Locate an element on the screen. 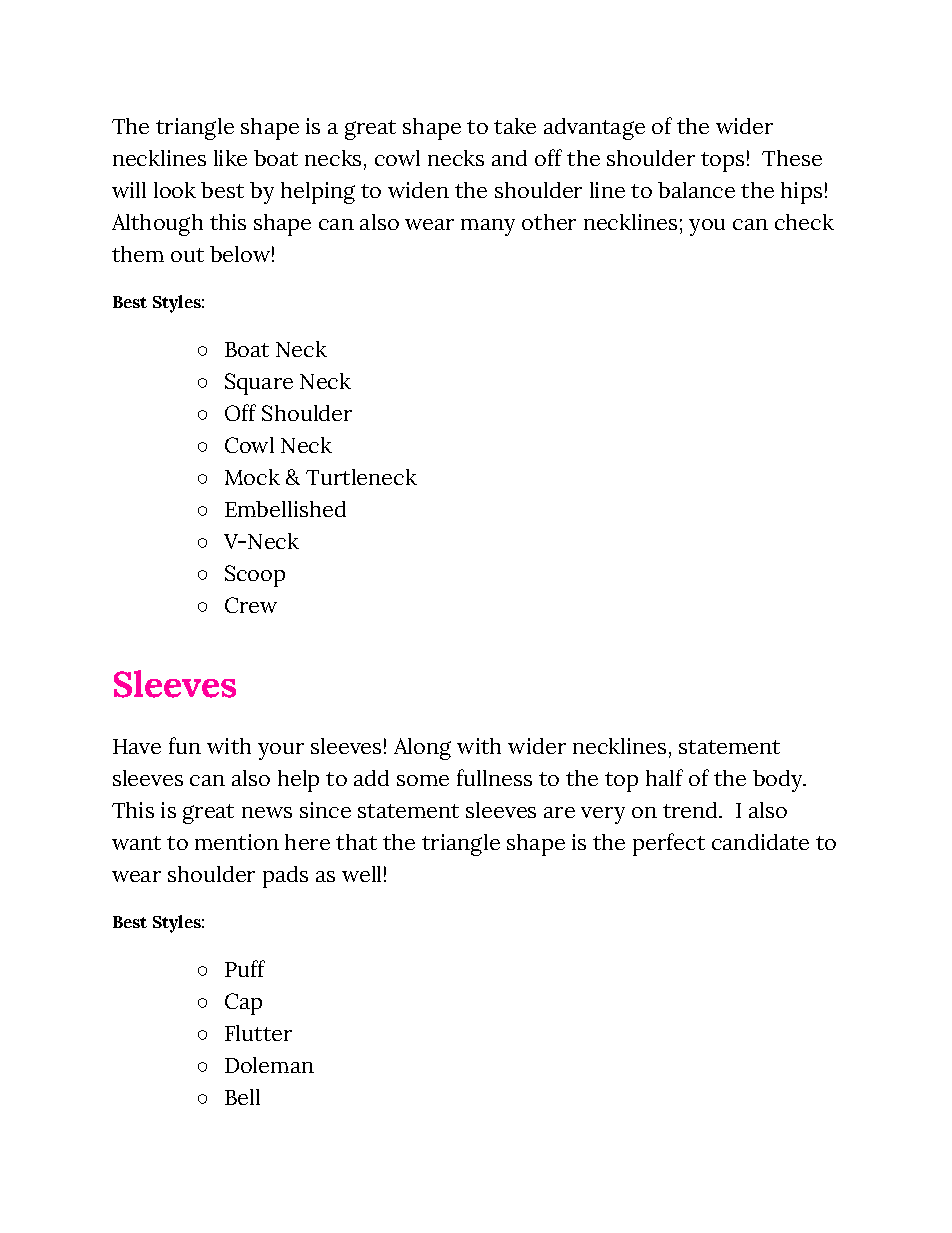 The width and height of the screenshot is (952, 1233). take is located at coordinates (515, 126).
